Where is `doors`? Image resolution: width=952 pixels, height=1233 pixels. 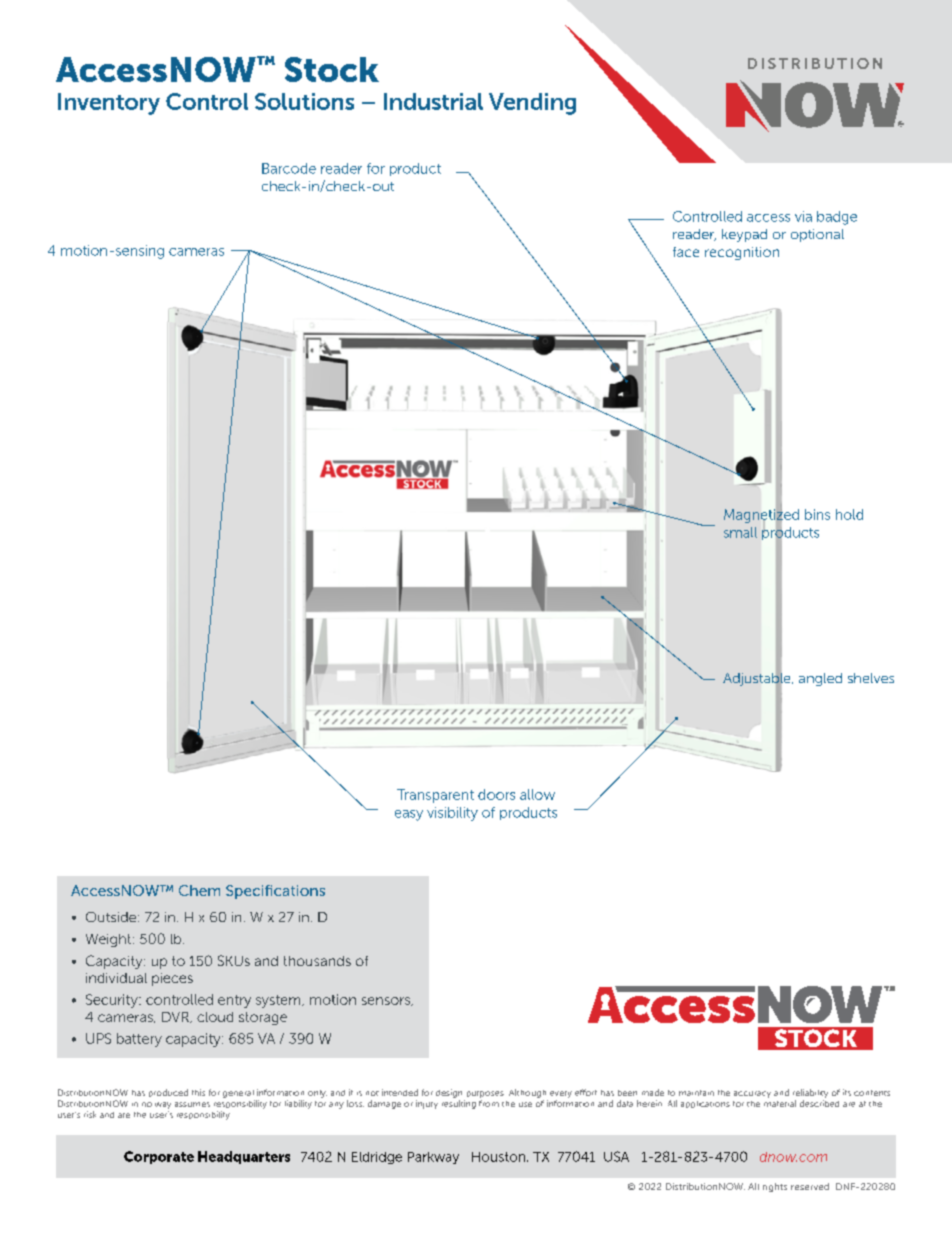
doors is located at coordinates (496, 794).
